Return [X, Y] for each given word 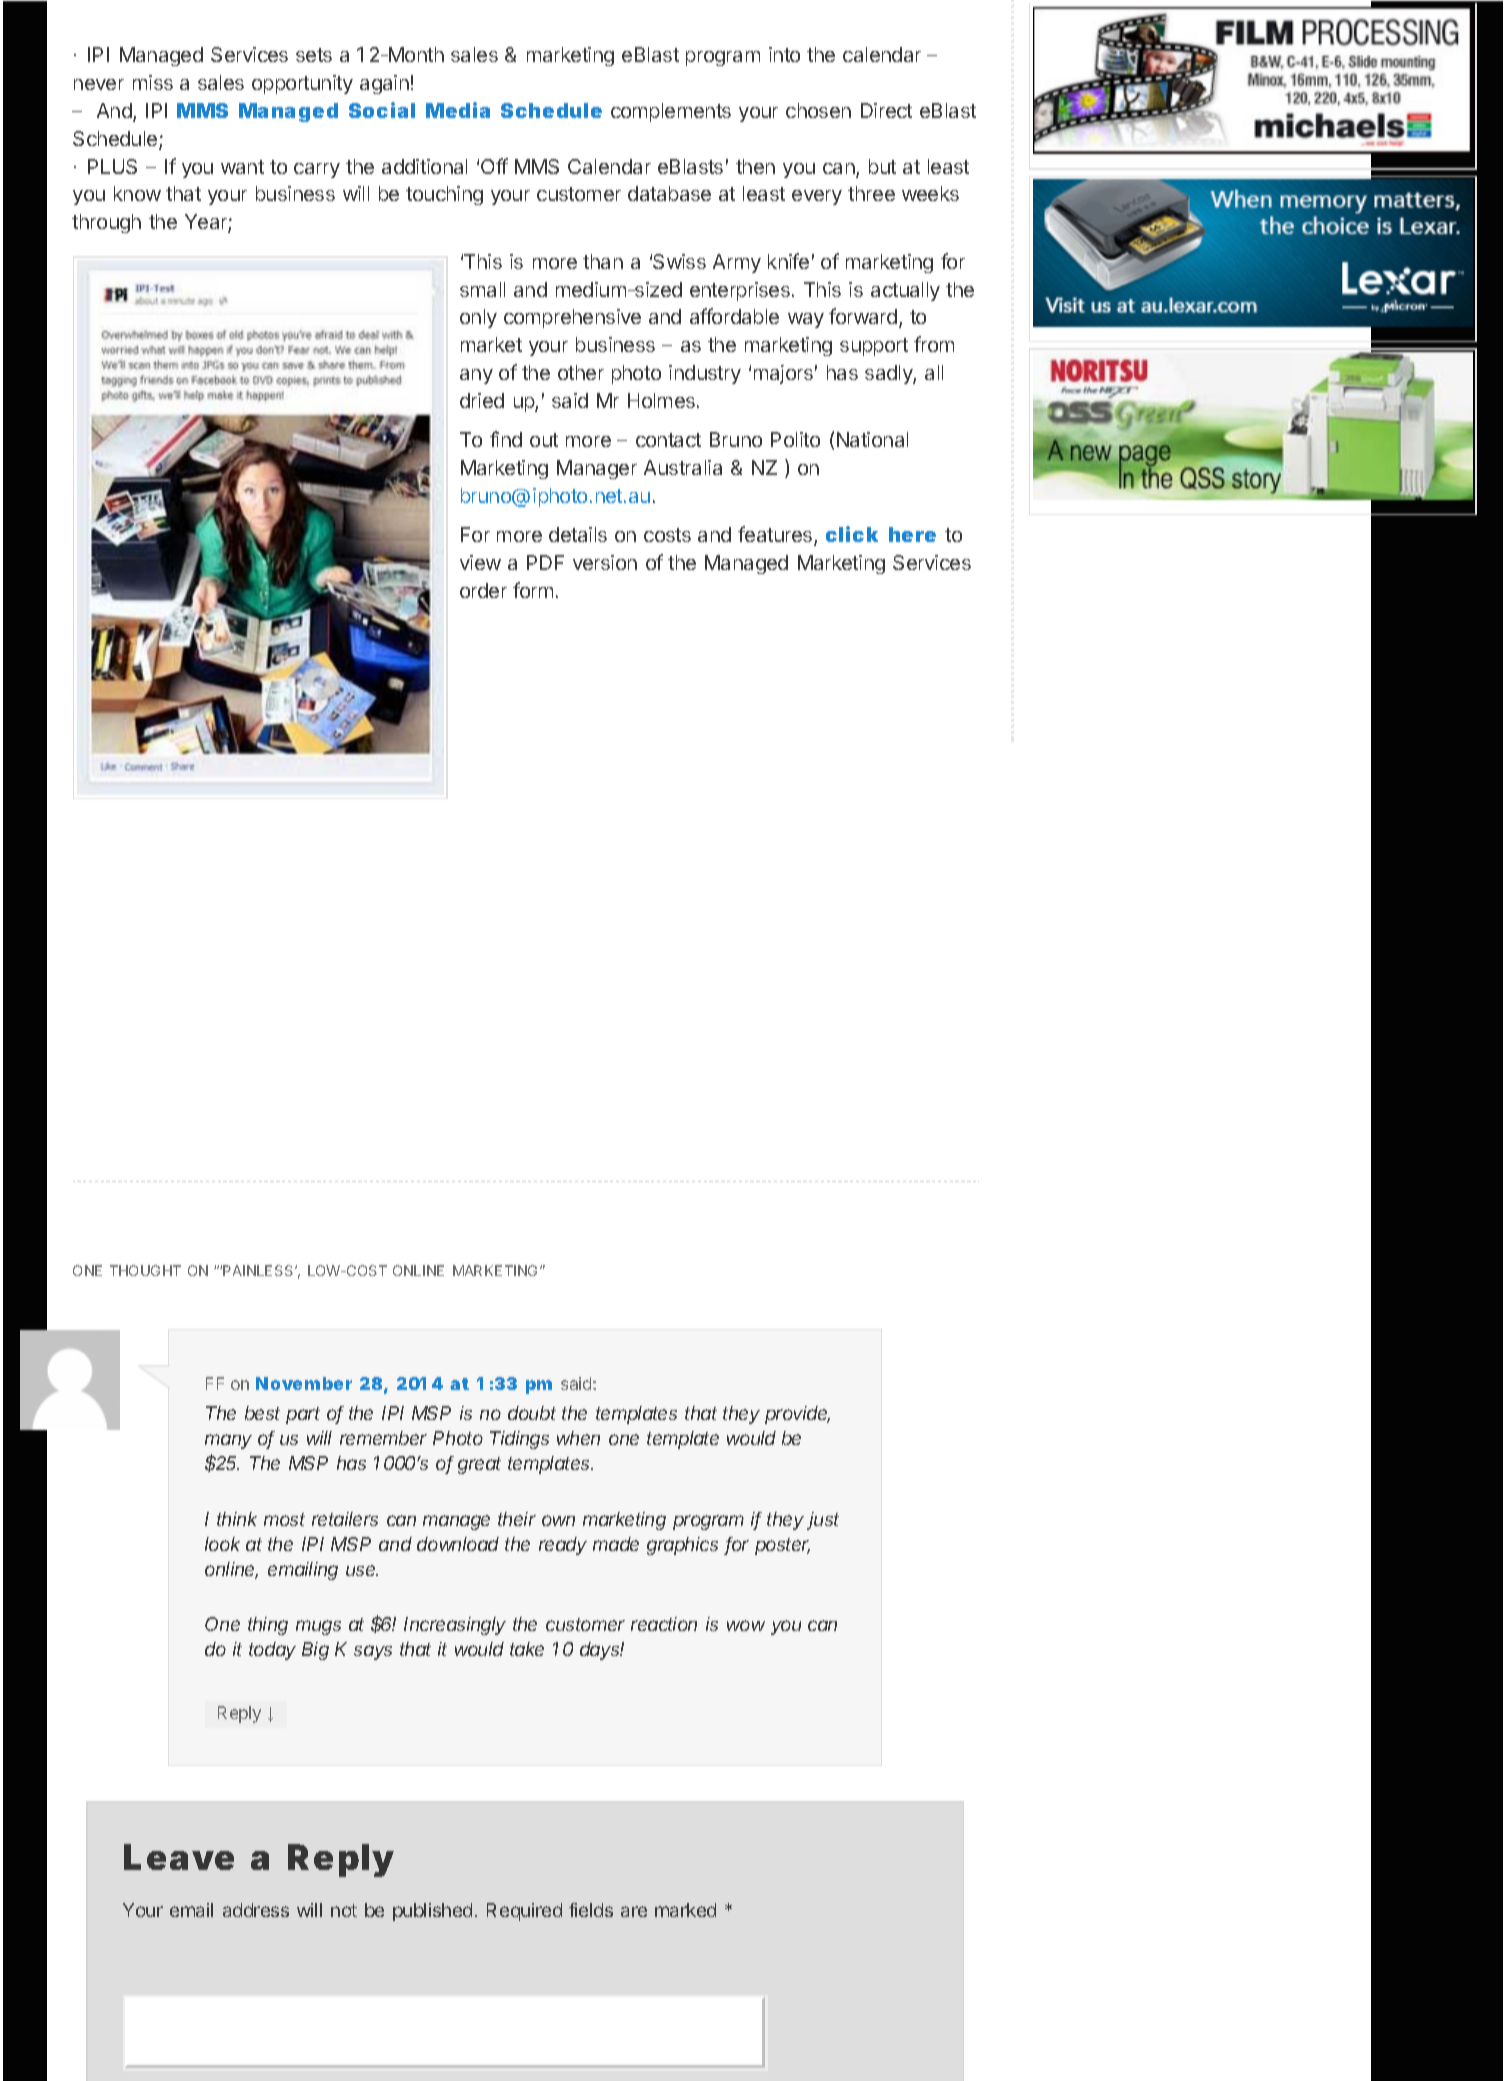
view [480, 562]
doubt [532, 1413]
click [852, 534]
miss [153, 82]
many [228, 1441]
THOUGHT [145, 1270]
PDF [545, 562]
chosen [818, 110]
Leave [179, 1857]
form [533, 590]
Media [458, 110]
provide [797, 1415]
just [823, 1521]
